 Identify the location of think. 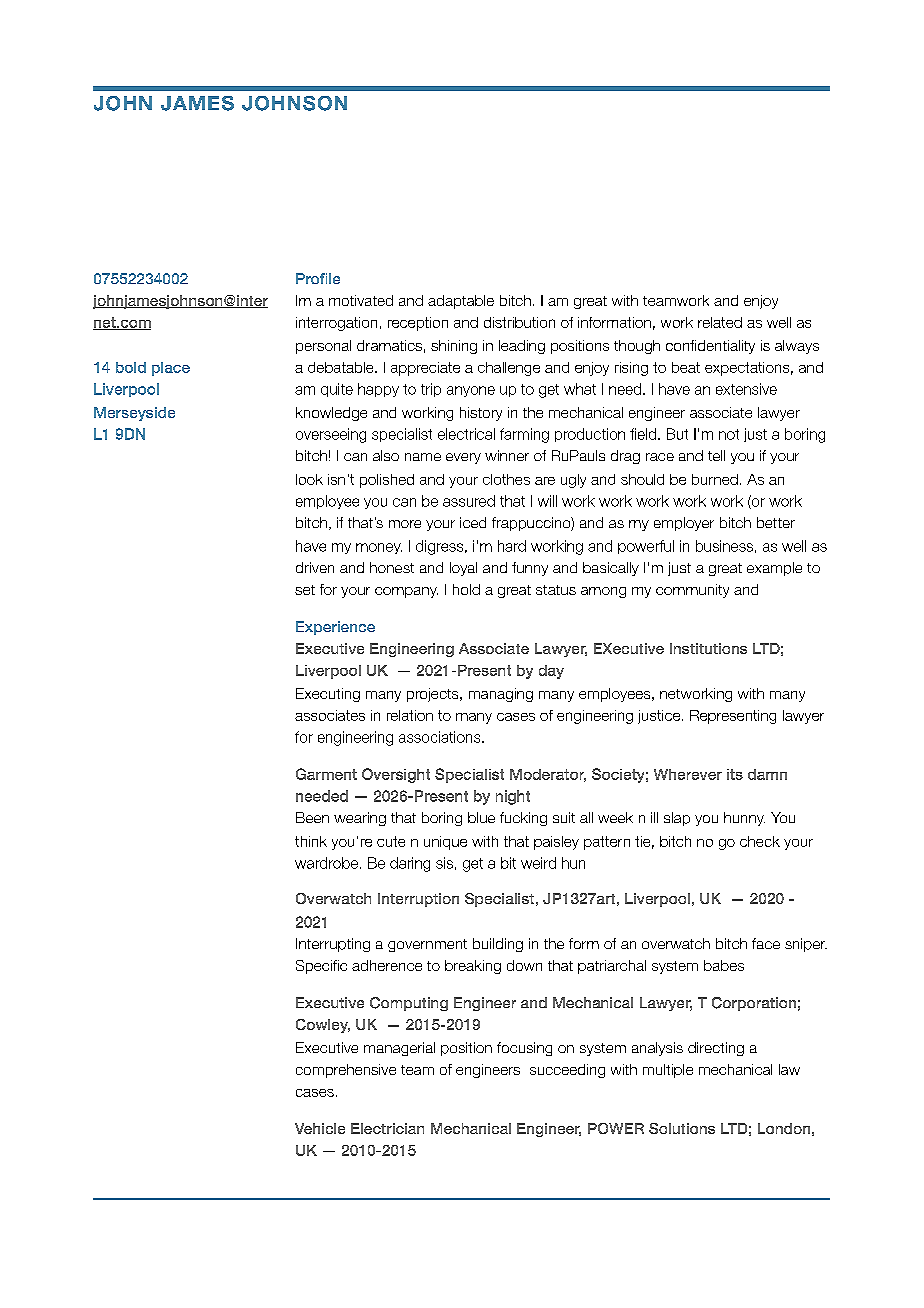
(311, 841).
